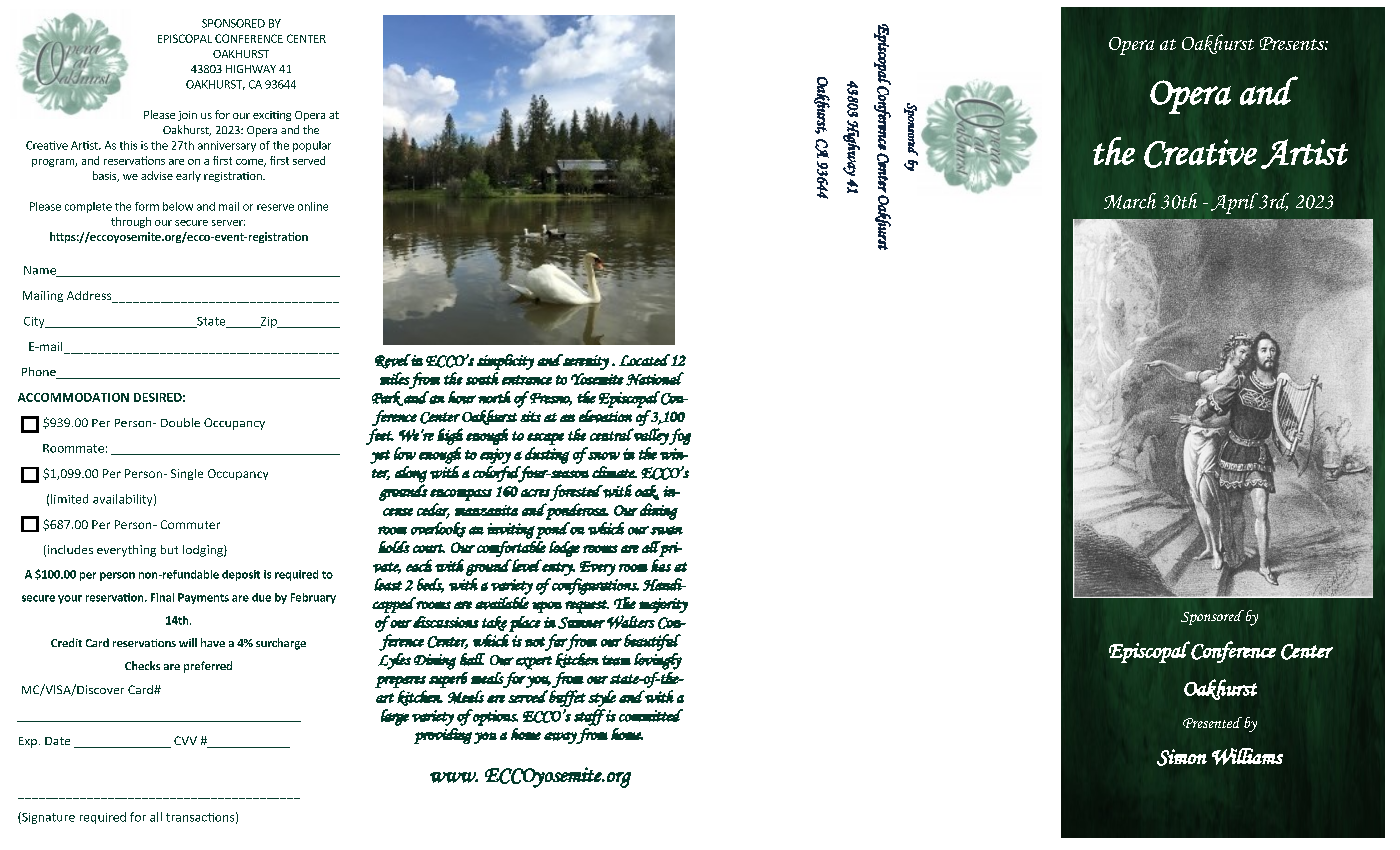  What do you see at coordinates (585, 362) in the image?
I see `serenity` at bounding box center [585, 362].
